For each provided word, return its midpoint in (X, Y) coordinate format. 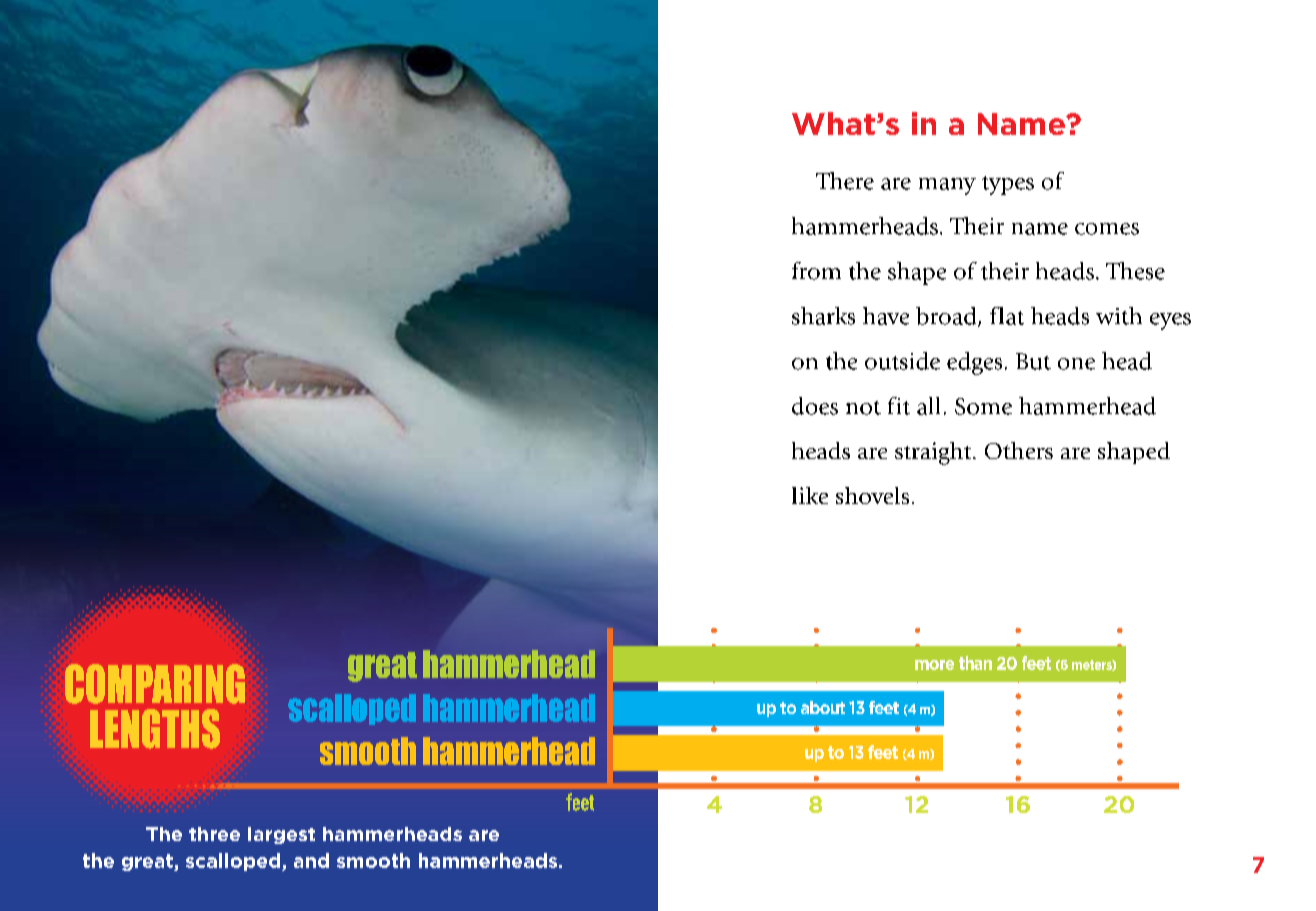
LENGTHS (155, 729)
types (1008, 185)
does (815, 406)
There (845, 181)
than (975, 663)
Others (1019, 450)
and (311, 860)
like (810, 495)
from (816, 271)
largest (281, 835)
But (1033, 361)
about (823, 707)
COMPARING (155, 684)
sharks (823, 316)
